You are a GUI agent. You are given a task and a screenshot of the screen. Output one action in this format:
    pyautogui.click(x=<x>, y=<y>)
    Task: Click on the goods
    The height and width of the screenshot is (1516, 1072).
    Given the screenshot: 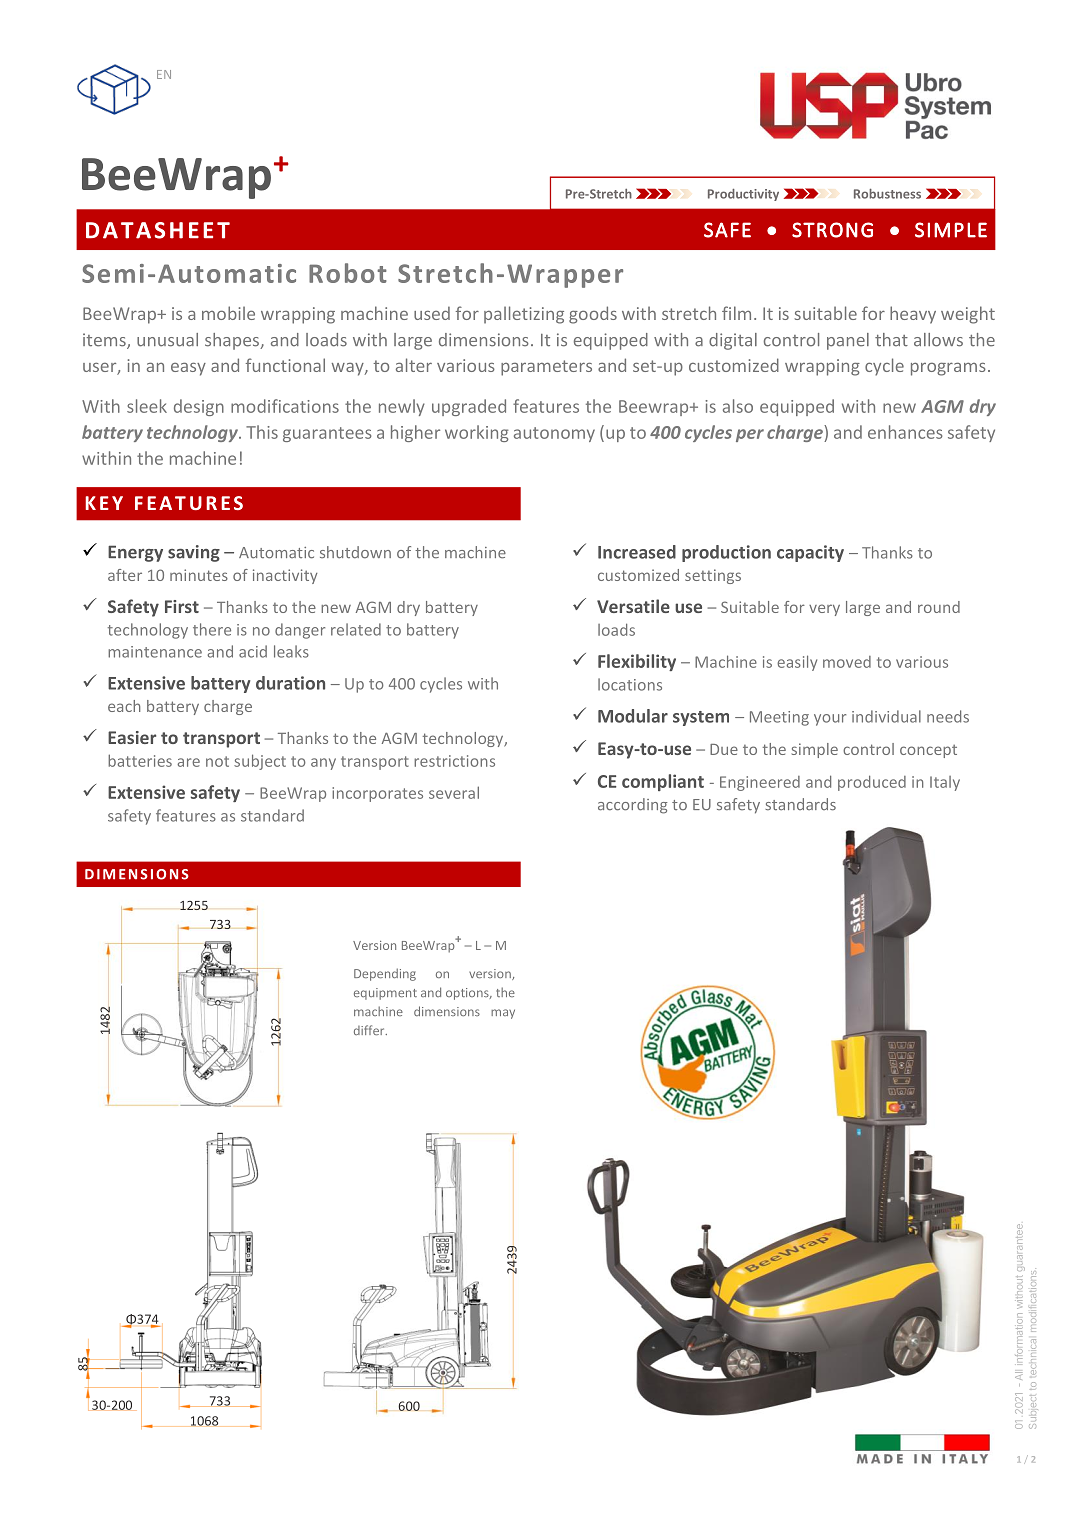 What is the action you would take?
    pyautogui.click(x=593, y=315)
